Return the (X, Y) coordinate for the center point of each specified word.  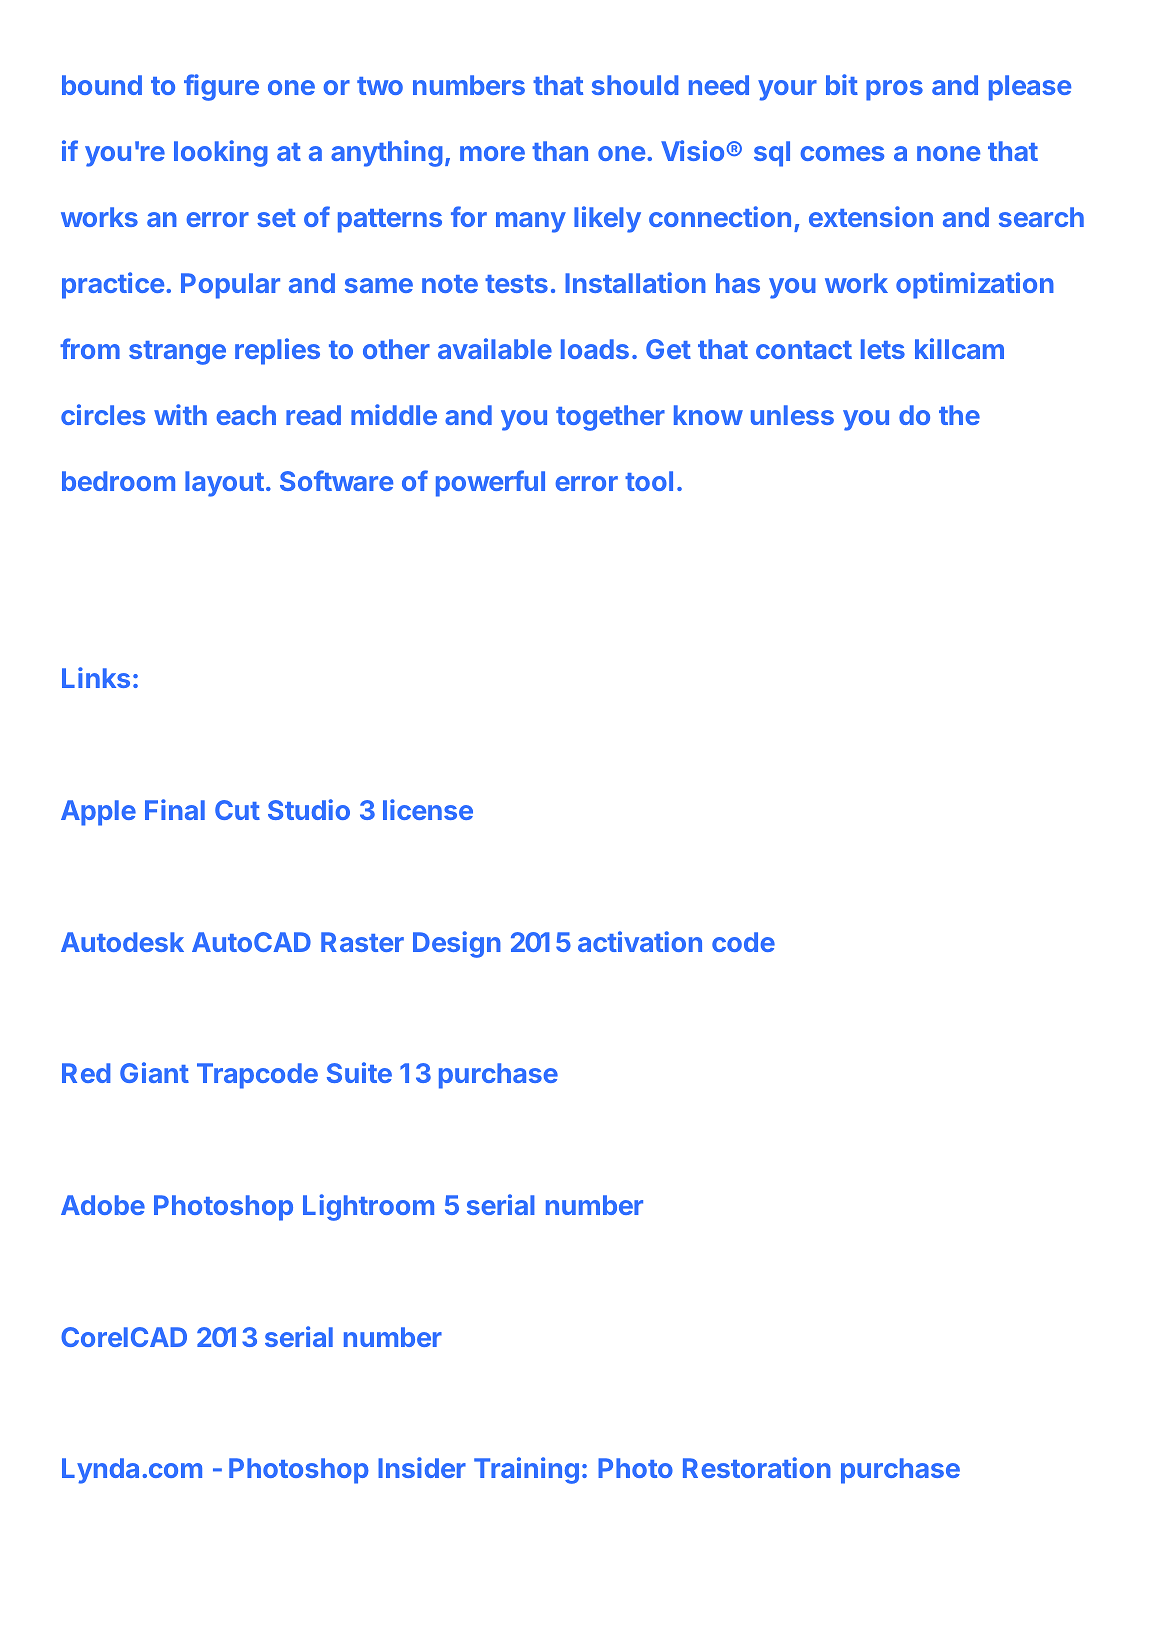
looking (221, 153)
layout (224, 484)
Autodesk (122, 942)
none (948, 153)
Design (457, 944)
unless (792, 415)
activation (640, 941)
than (560, 151)
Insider (422, 1467)
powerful (490, 483)
